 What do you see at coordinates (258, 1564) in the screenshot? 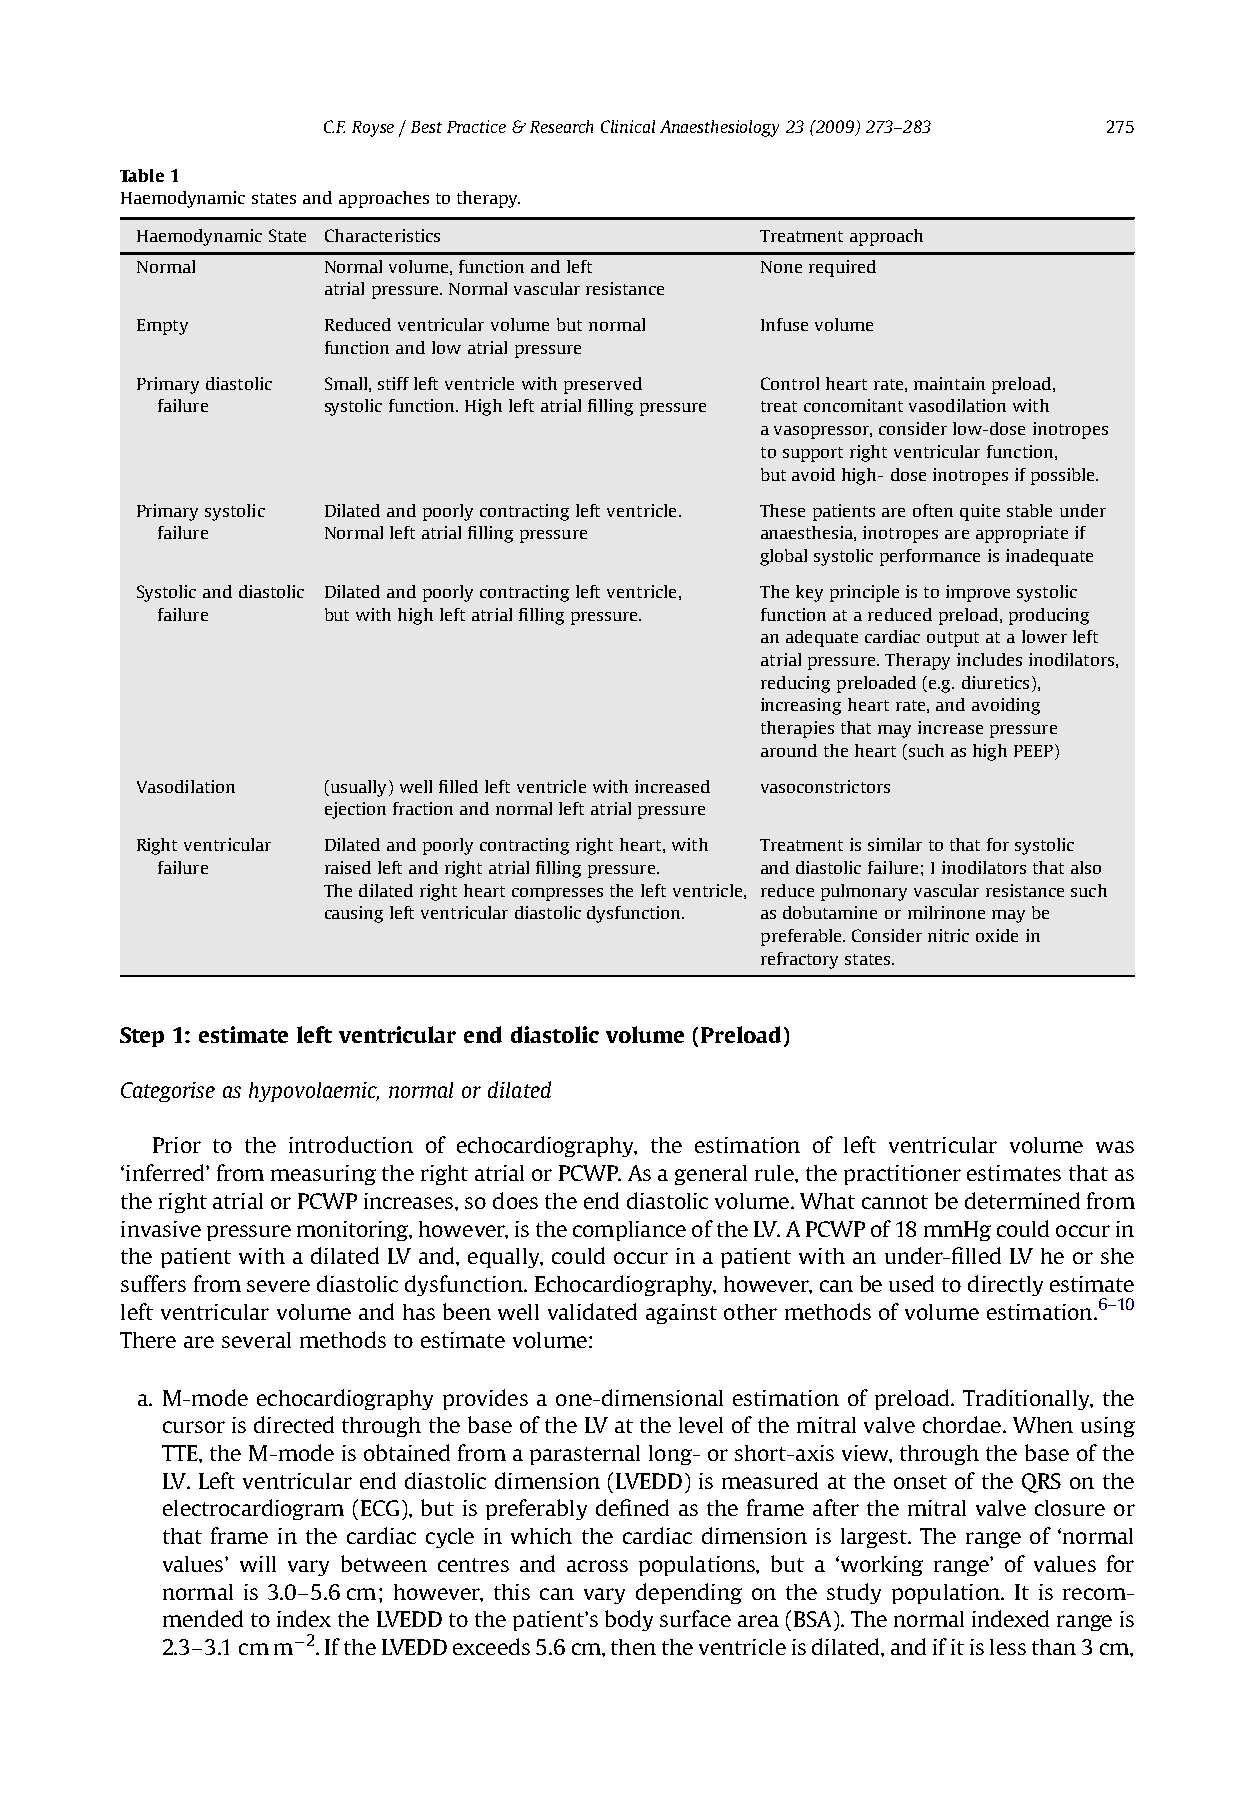
I see `will` at bounding box center [258, 1564].
